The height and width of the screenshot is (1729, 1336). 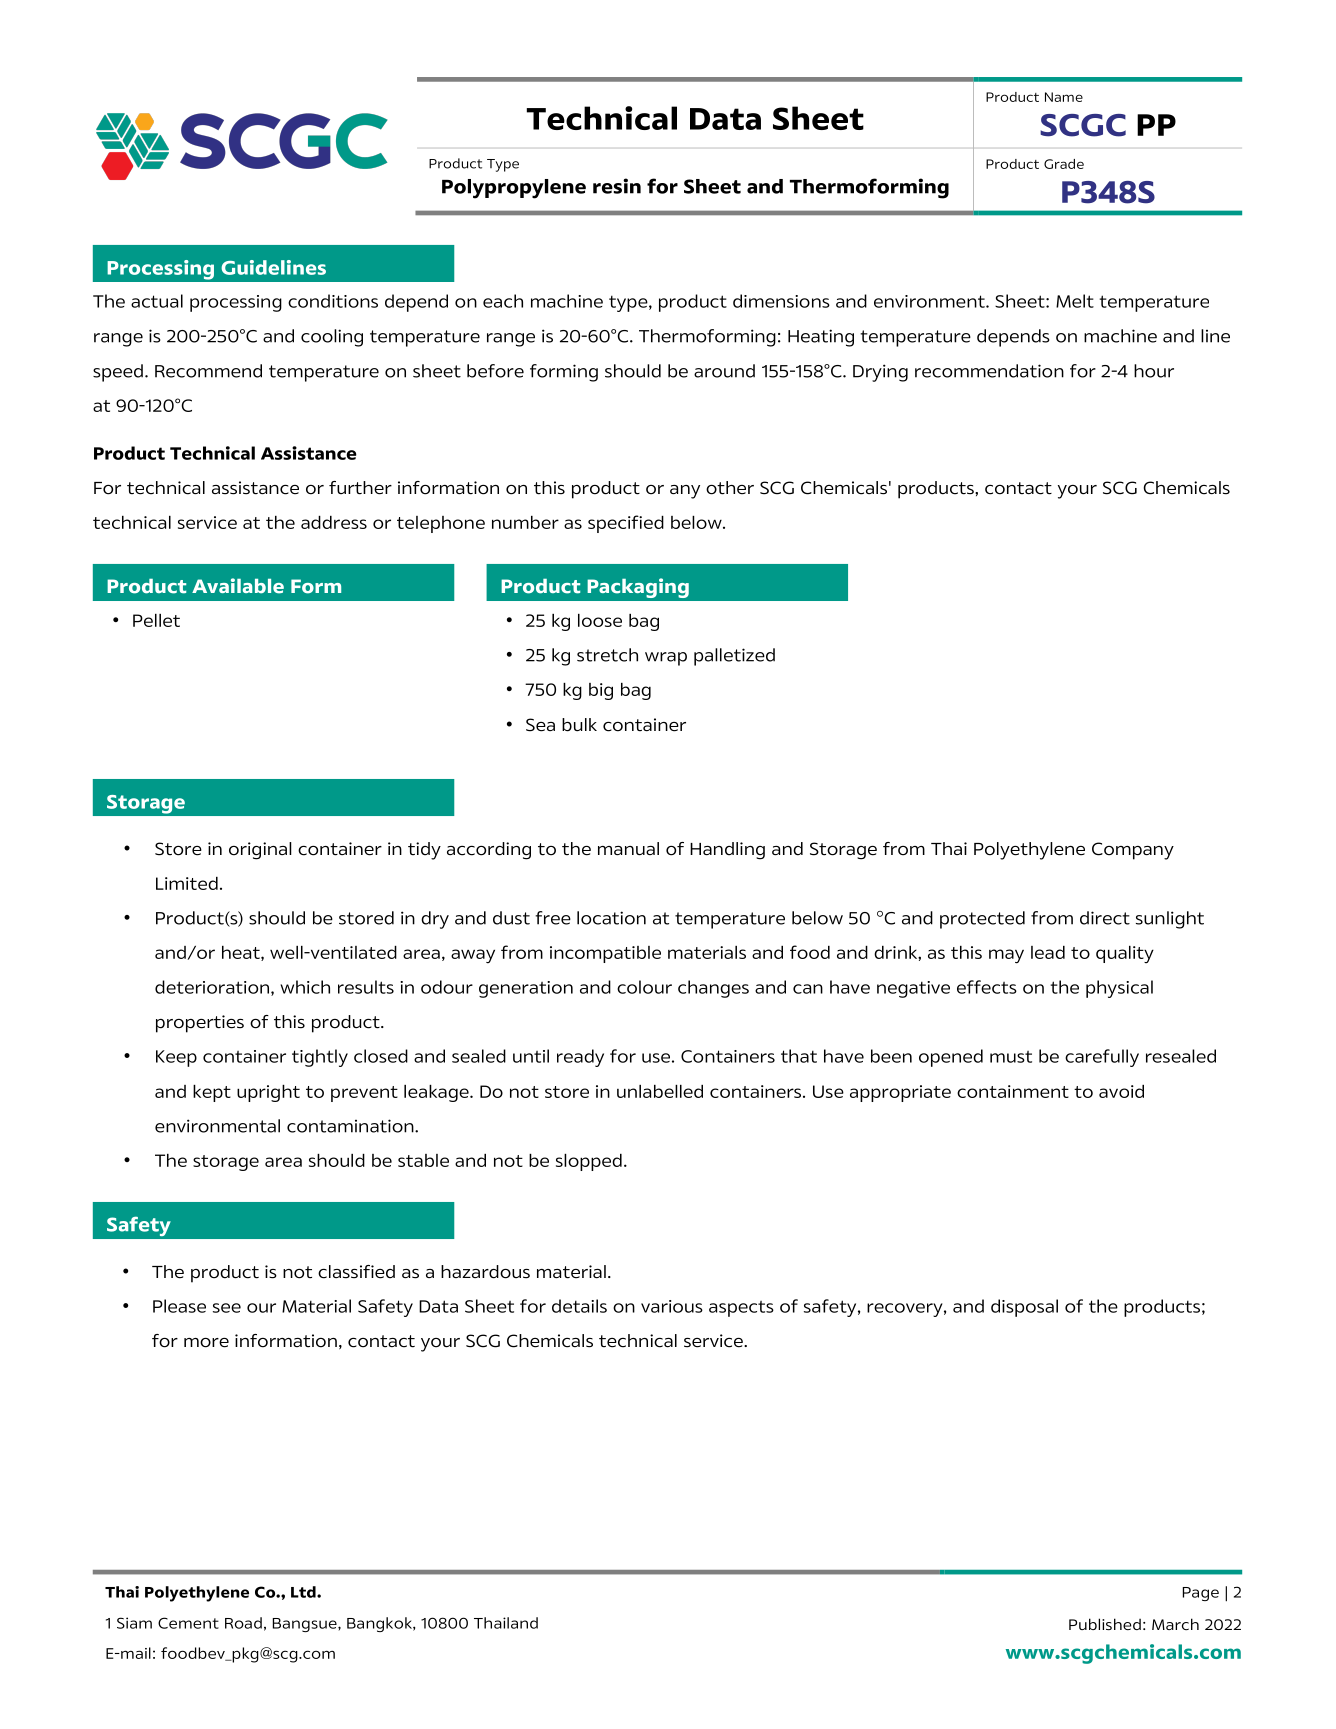 What do you see at coordinates (1133, 851) in the screenshot?
I see `Company` at bounding box center [1133, 851].
